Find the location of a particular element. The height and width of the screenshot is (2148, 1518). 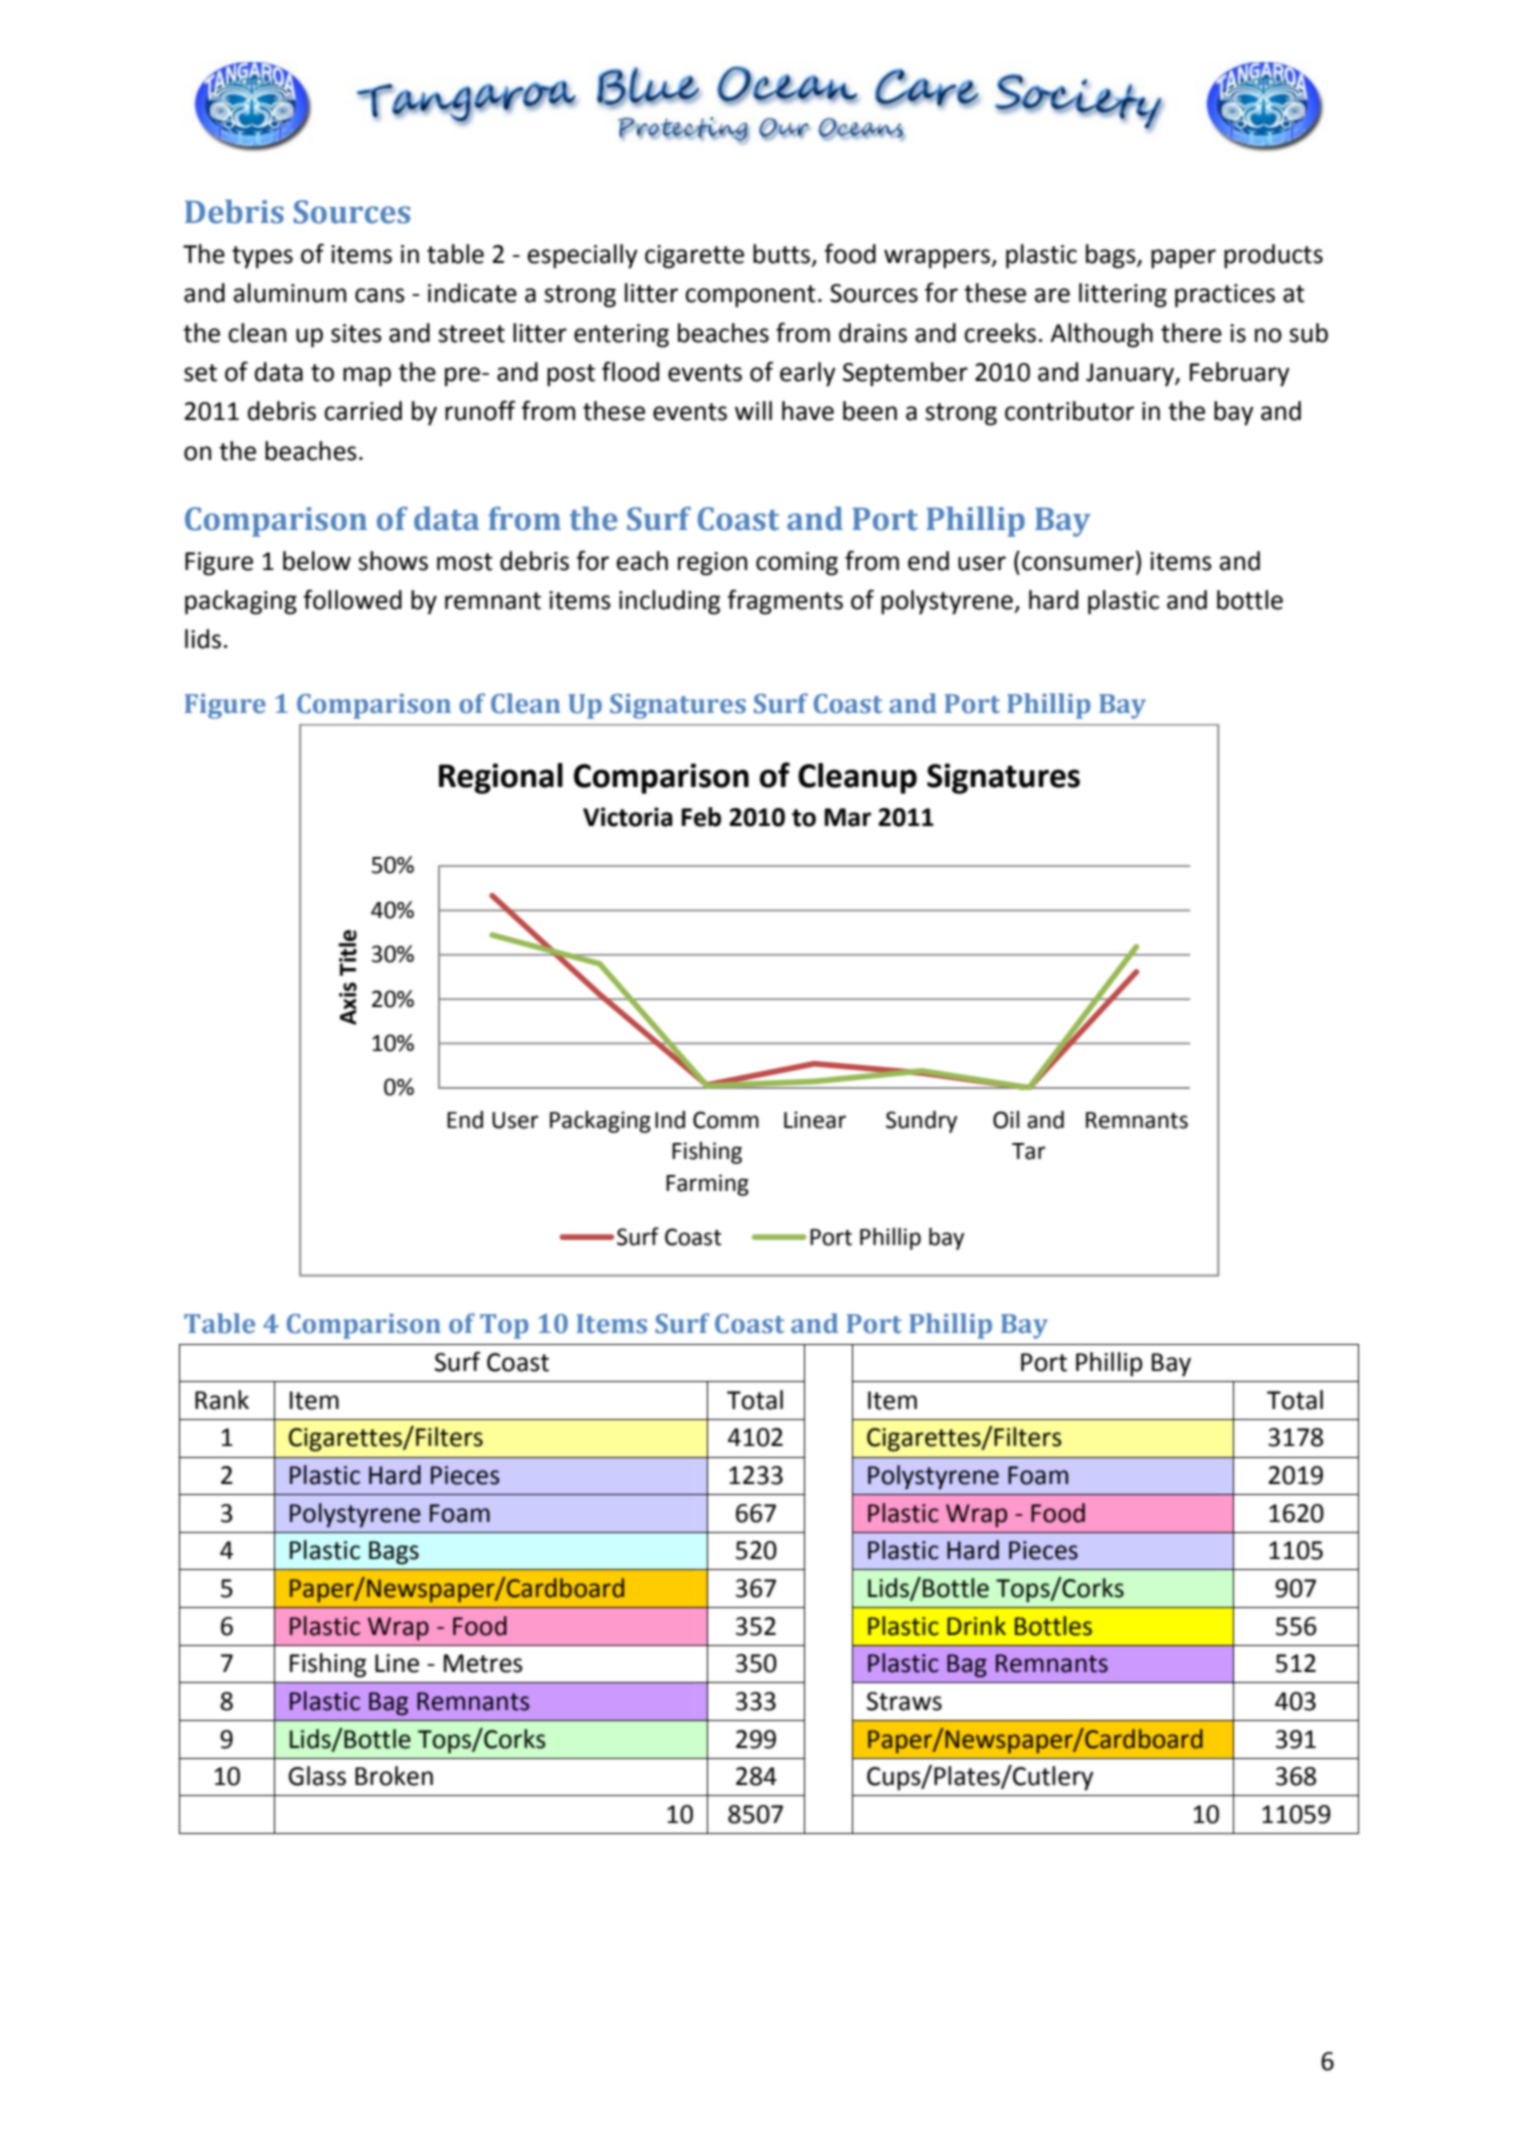

Straws is located at coordinates (904, 1701).
